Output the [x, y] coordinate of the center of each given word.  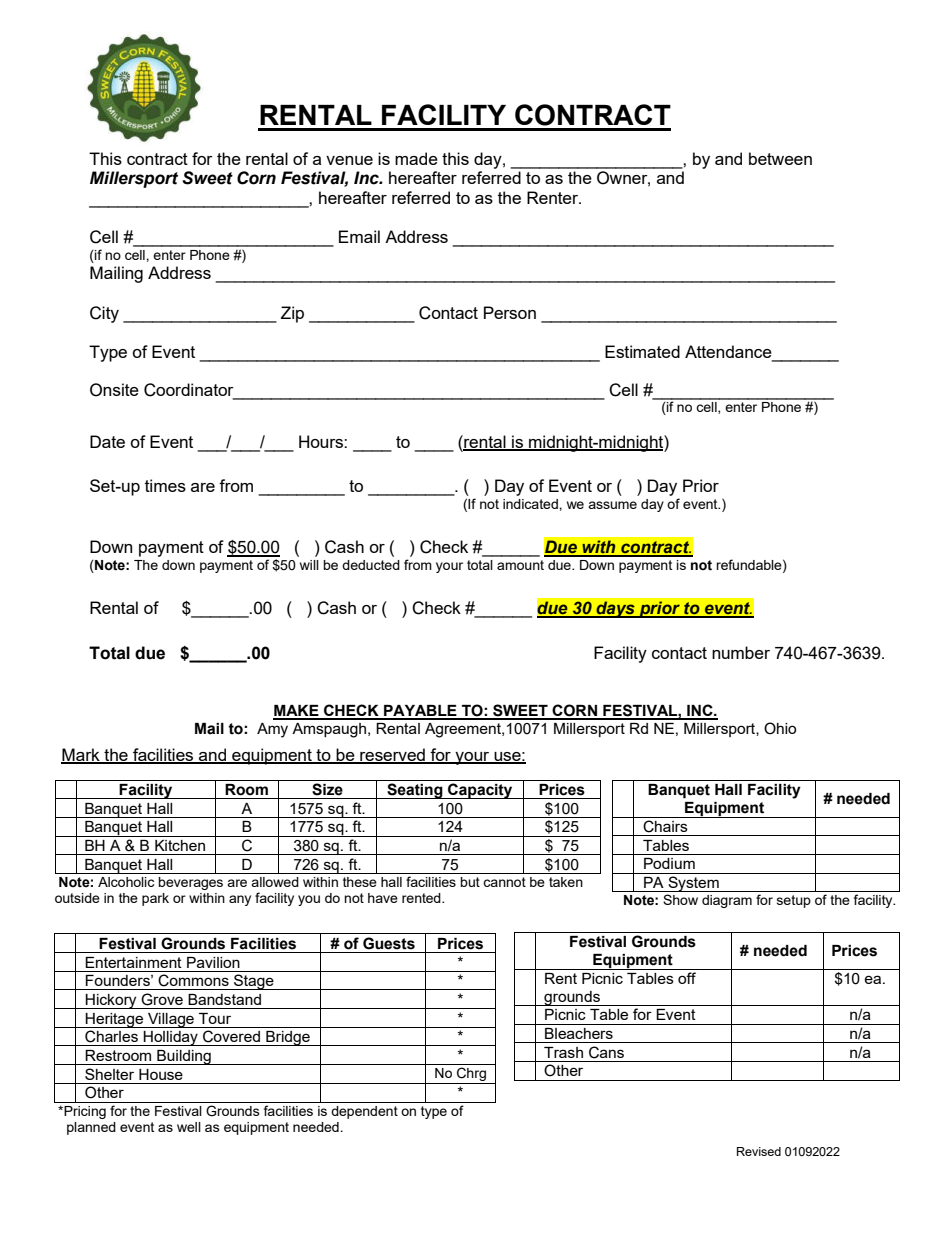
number [741, 652]
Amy [272, 730]
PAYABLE [420, 712]
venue [349, 160]
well [189, 1127]
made [416, 158]
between [780, 158]
